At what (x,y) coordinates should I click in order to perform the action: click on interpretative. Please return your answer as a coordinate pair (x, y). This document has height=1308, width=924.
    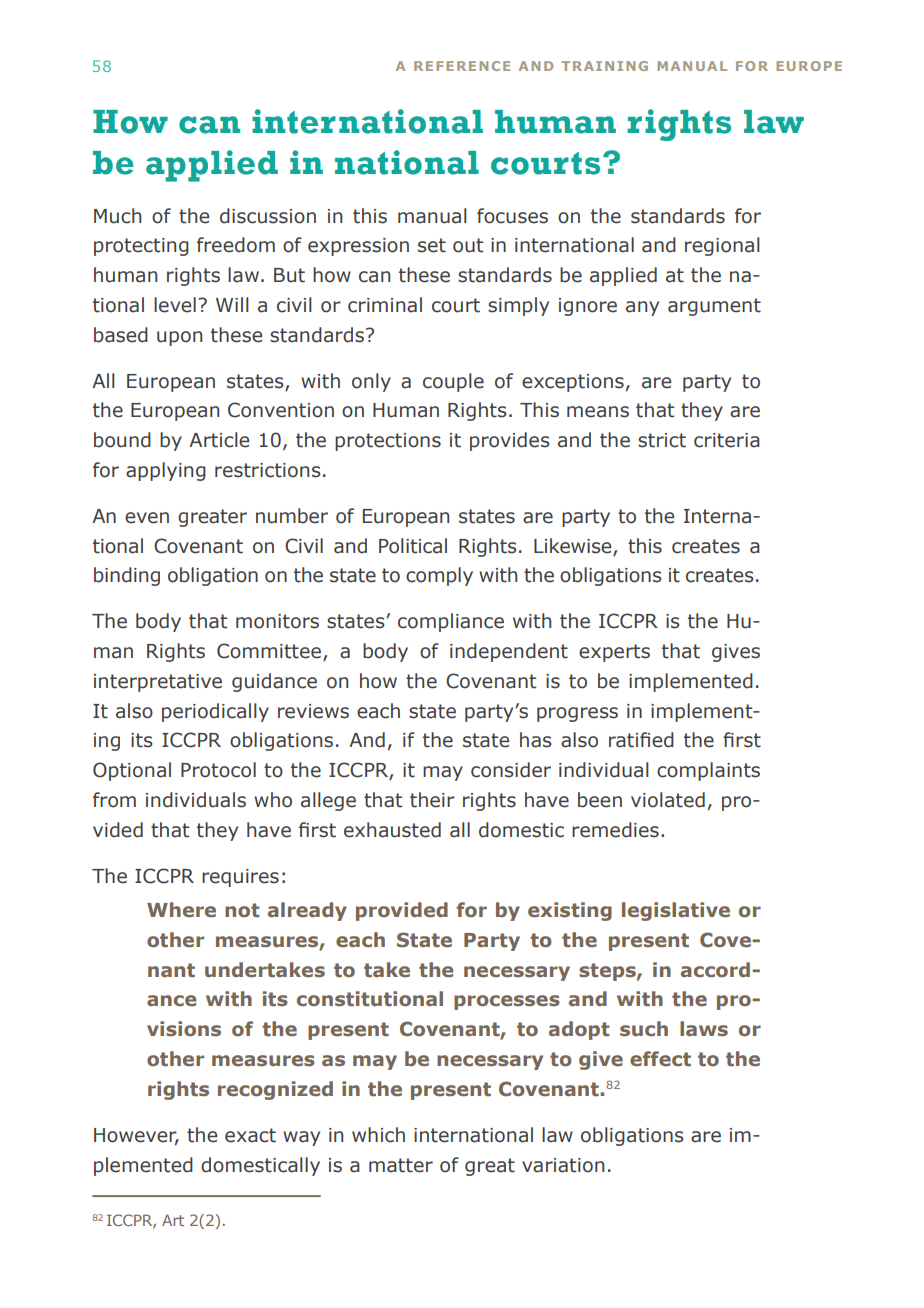
    Looking at the image, I should click on (158, 683).
